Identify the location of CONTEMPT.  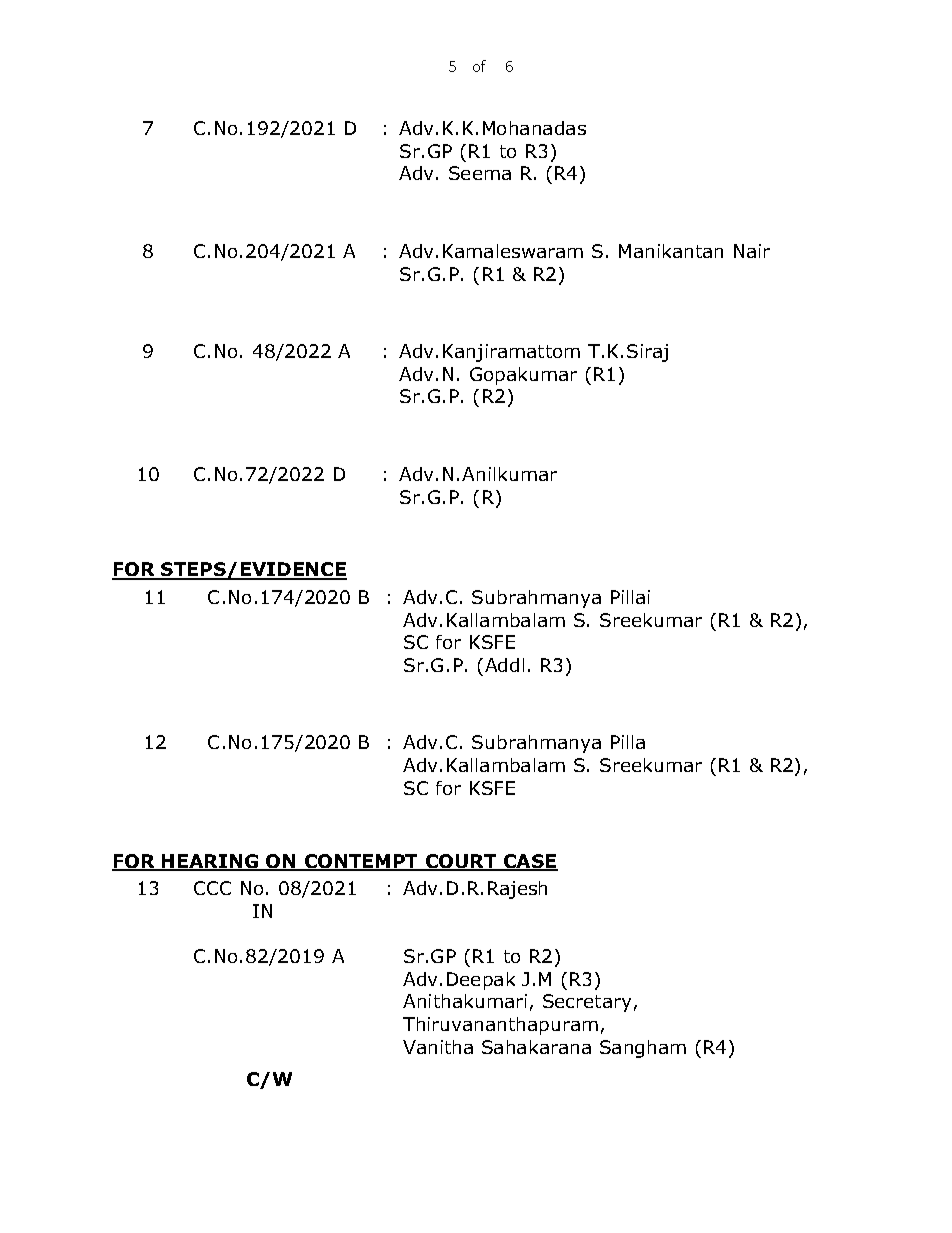
(362, 862).
